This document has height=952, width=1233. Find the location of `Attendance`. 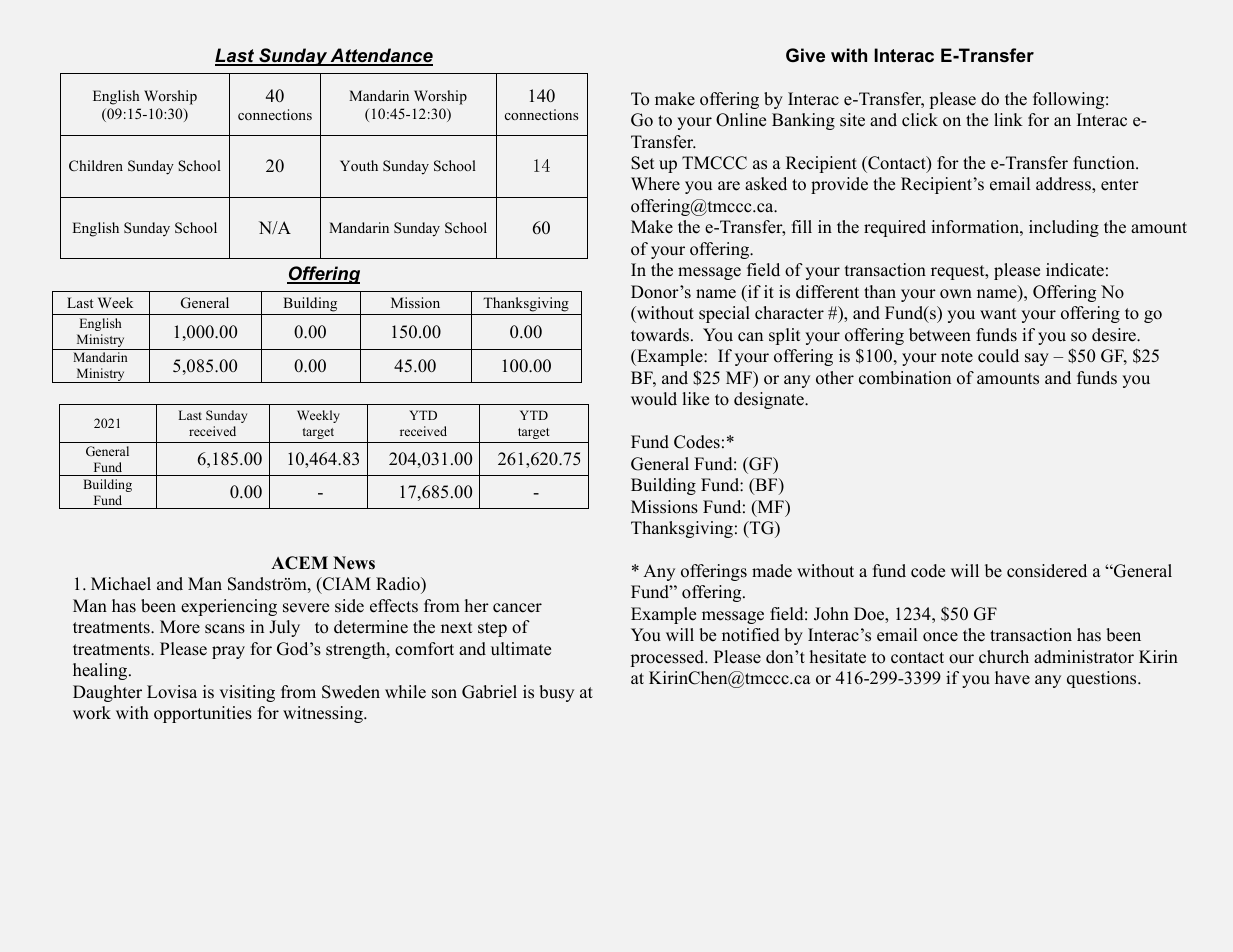

Attendance is located at coordinates (380, 56).
